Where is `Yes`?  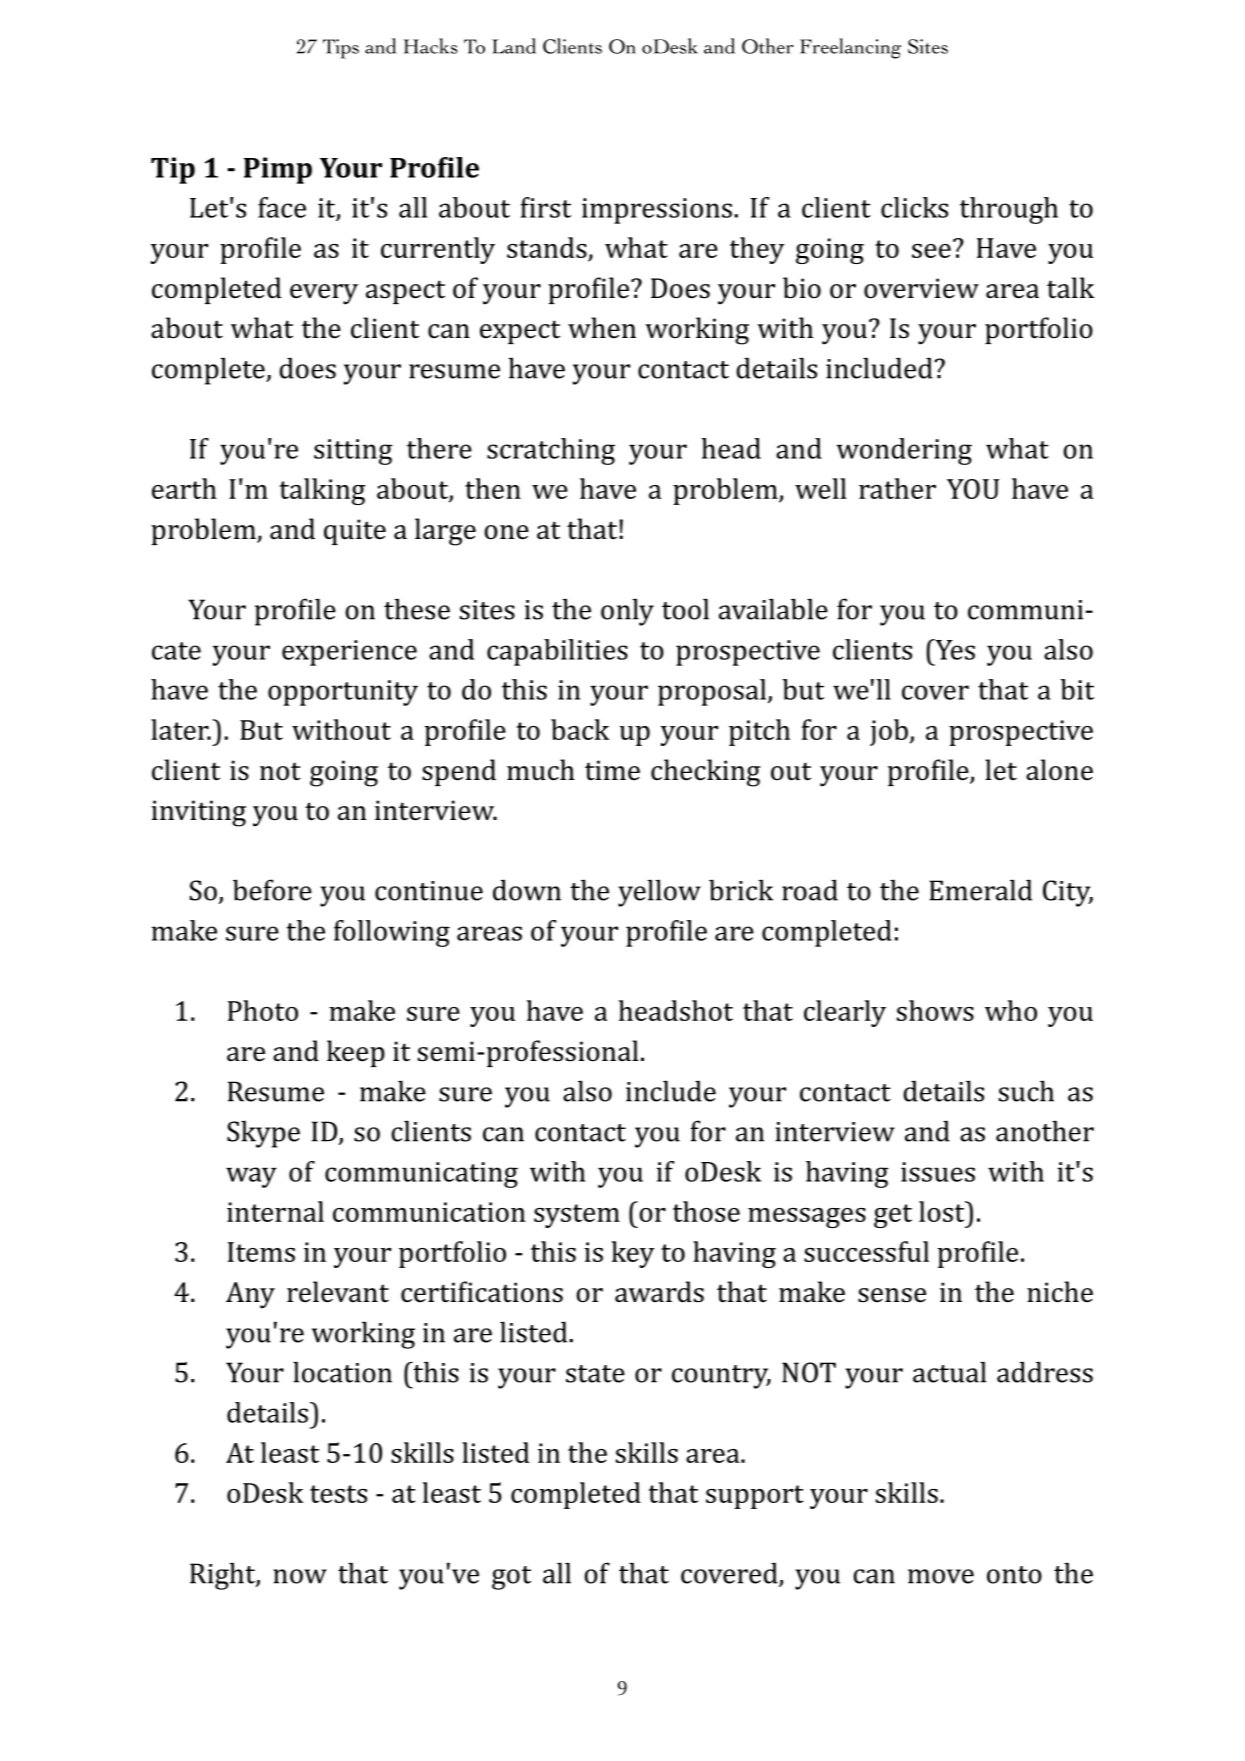 Yes is located at coordinates (954, 649).
